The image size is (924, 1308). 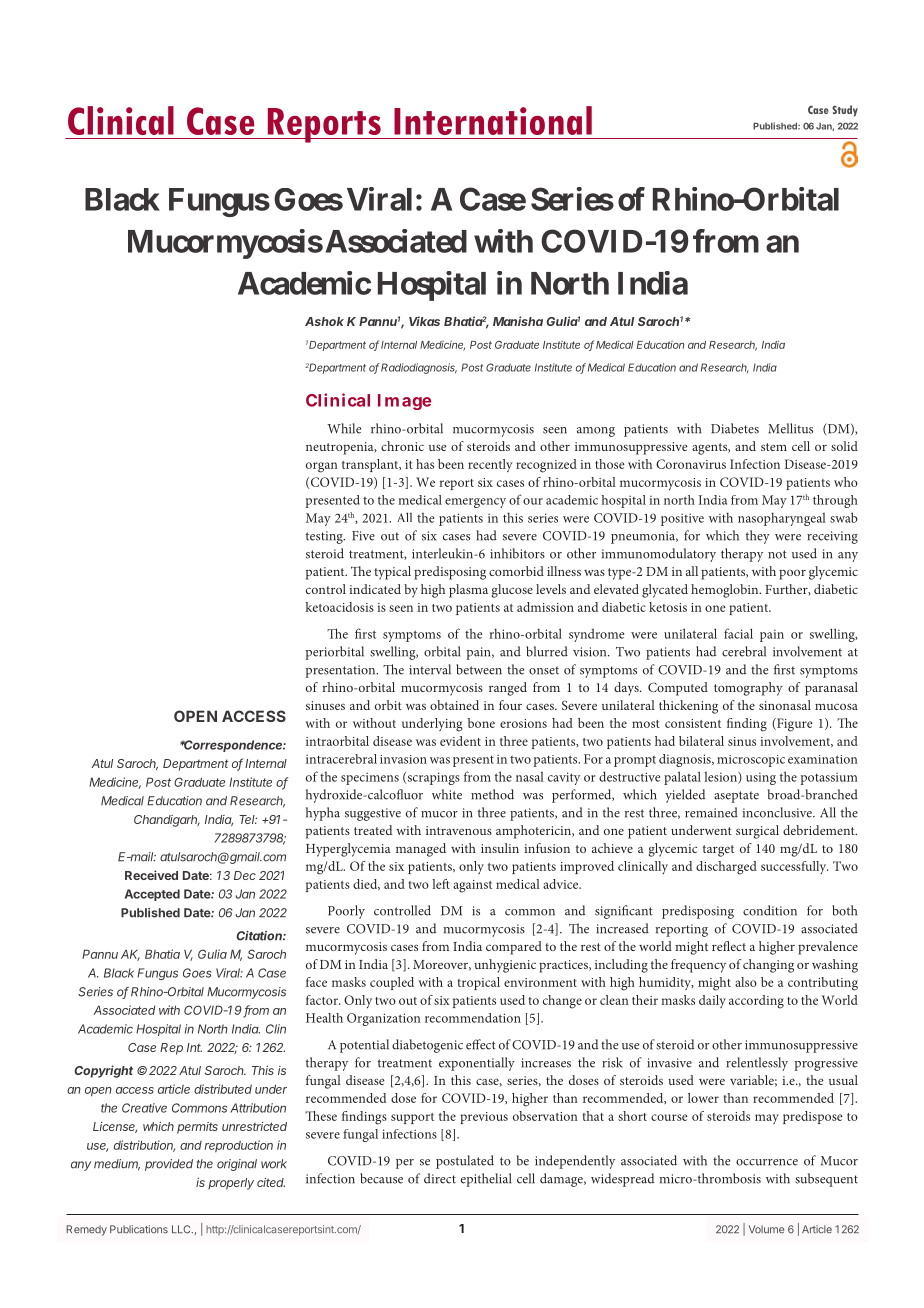 I want to click on between, so click(x=479, y=669).
